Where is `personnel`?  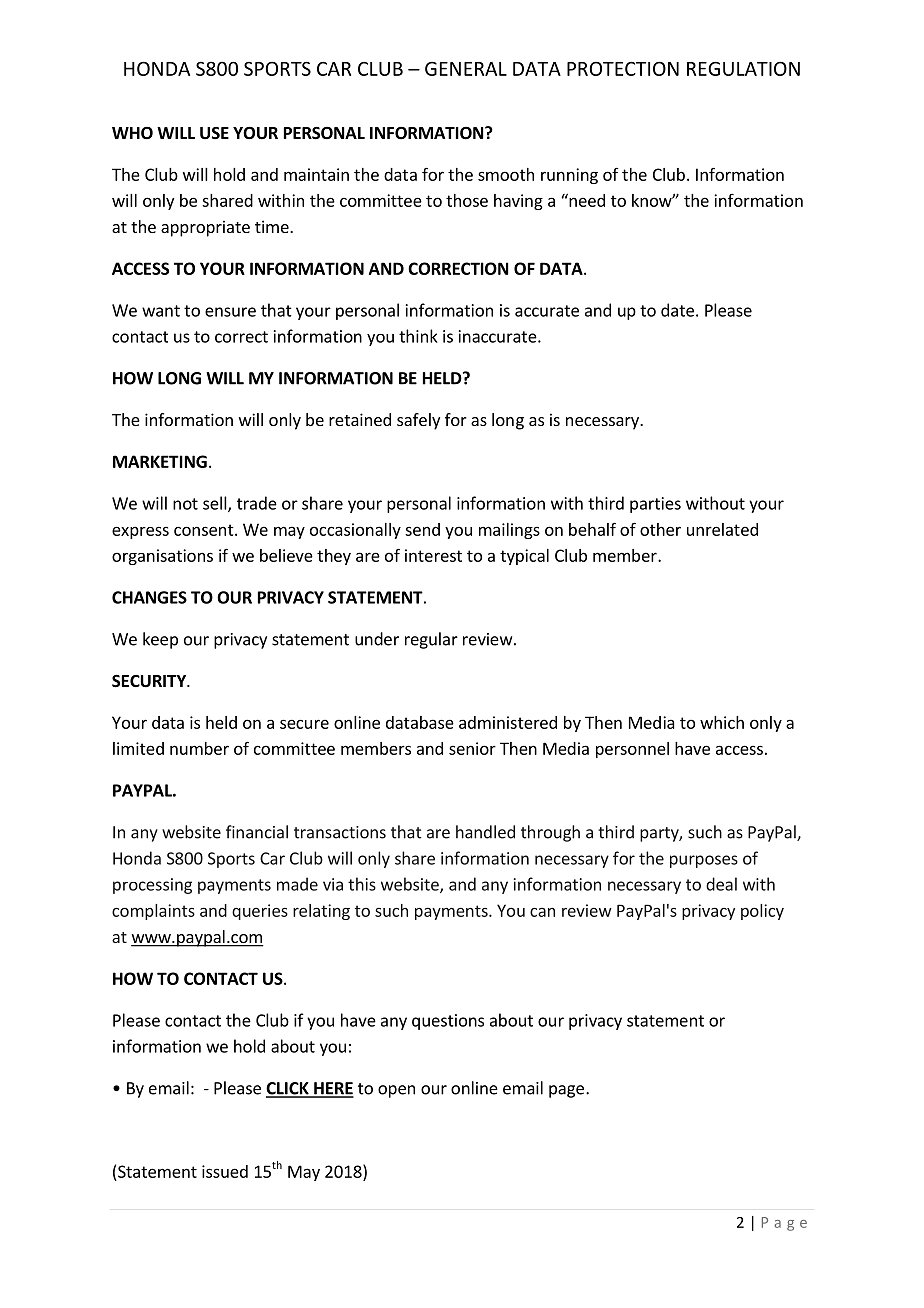
personnel is located at coordinates (632, 750).
